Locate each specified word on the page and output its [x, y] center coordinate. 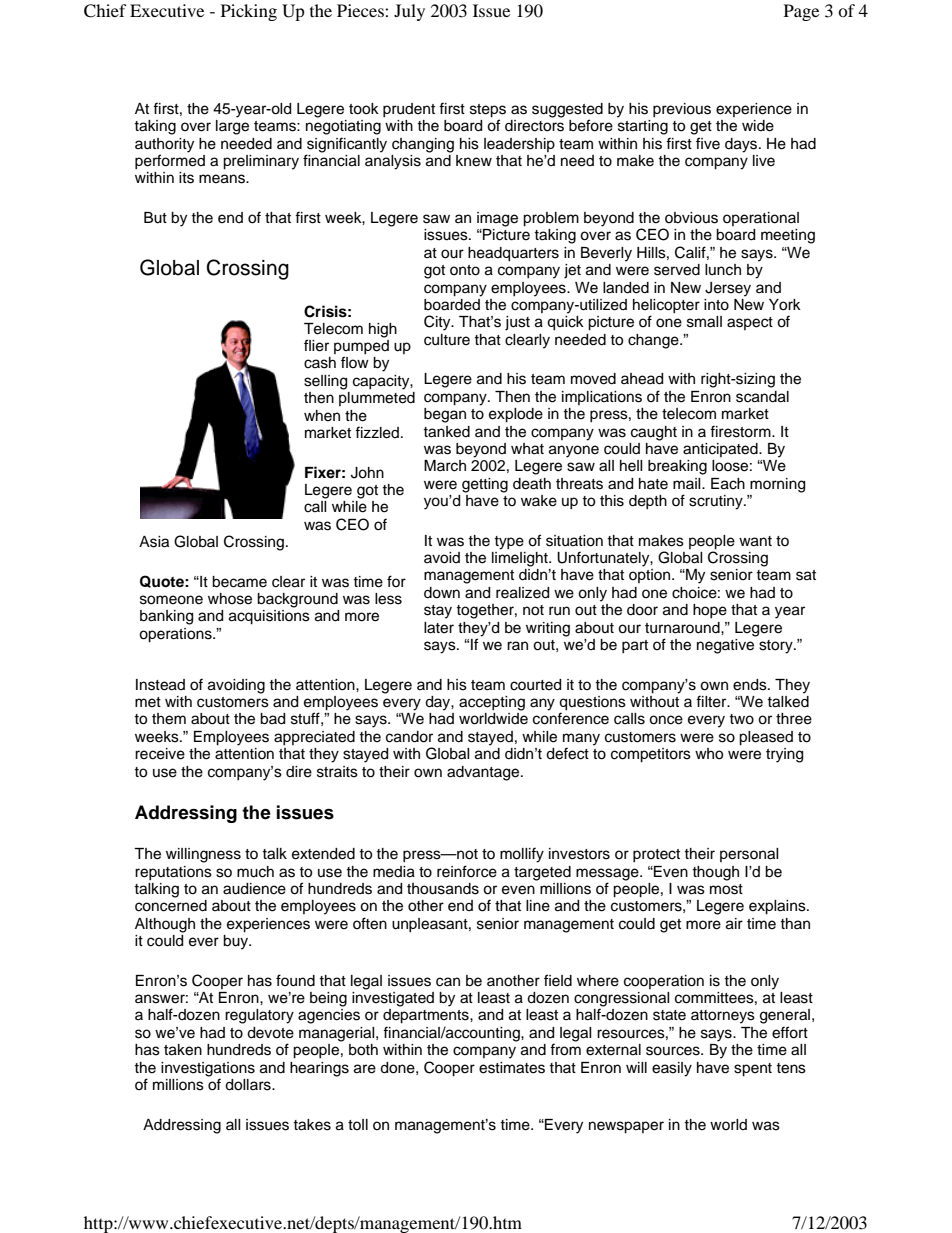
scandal [762, 397]
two [741, 719]
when [322, 416]
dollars [249, 1085]
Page [801, 12]
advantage [484, 773]
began [445, 415]
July [409, 12]
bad [272, 719]
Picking [249, 12]
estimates [512, 1068]
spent [753, 1070]
